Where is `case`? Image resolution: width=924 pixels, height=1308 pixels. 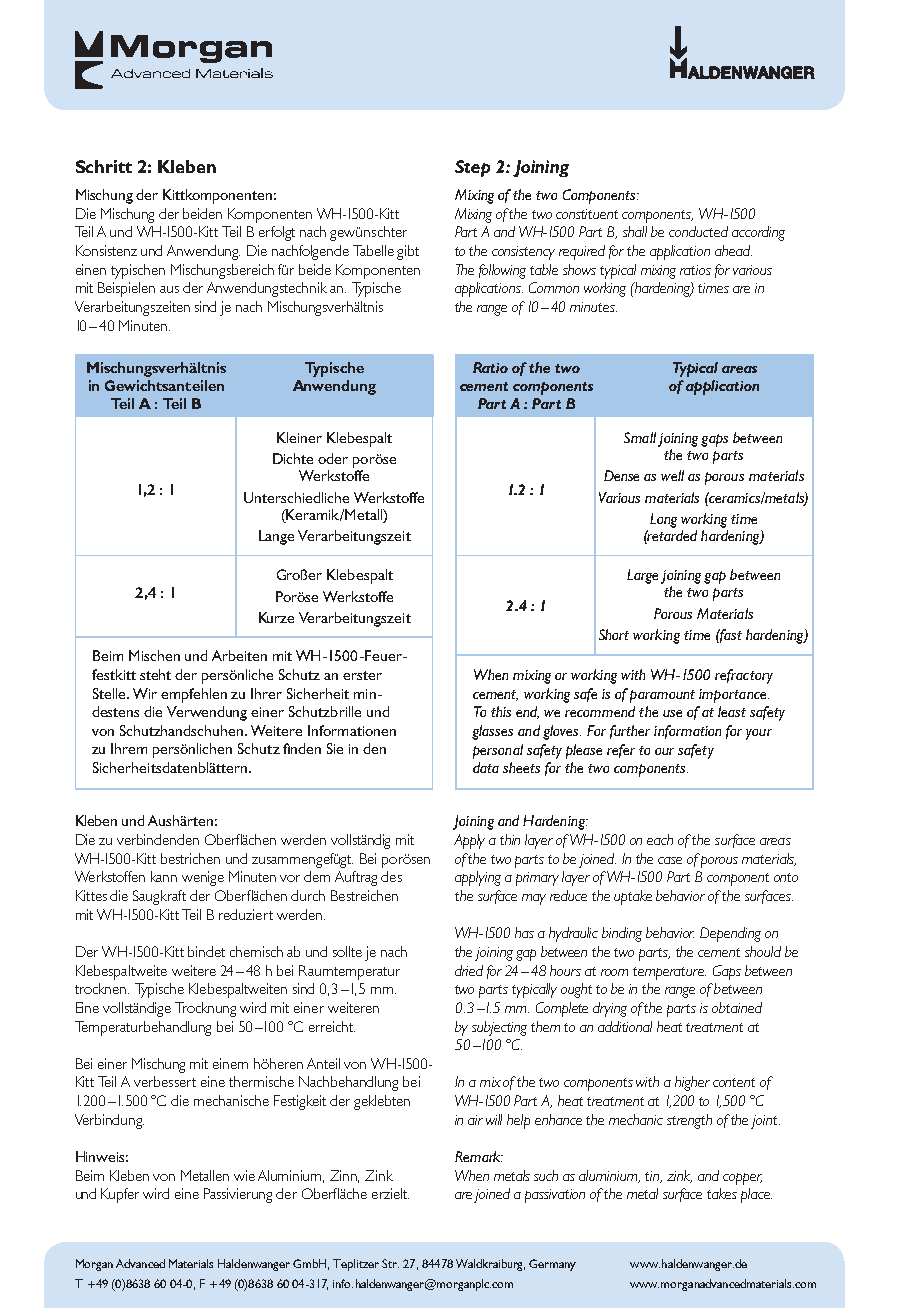
case is located at coordinates (670, 860).
